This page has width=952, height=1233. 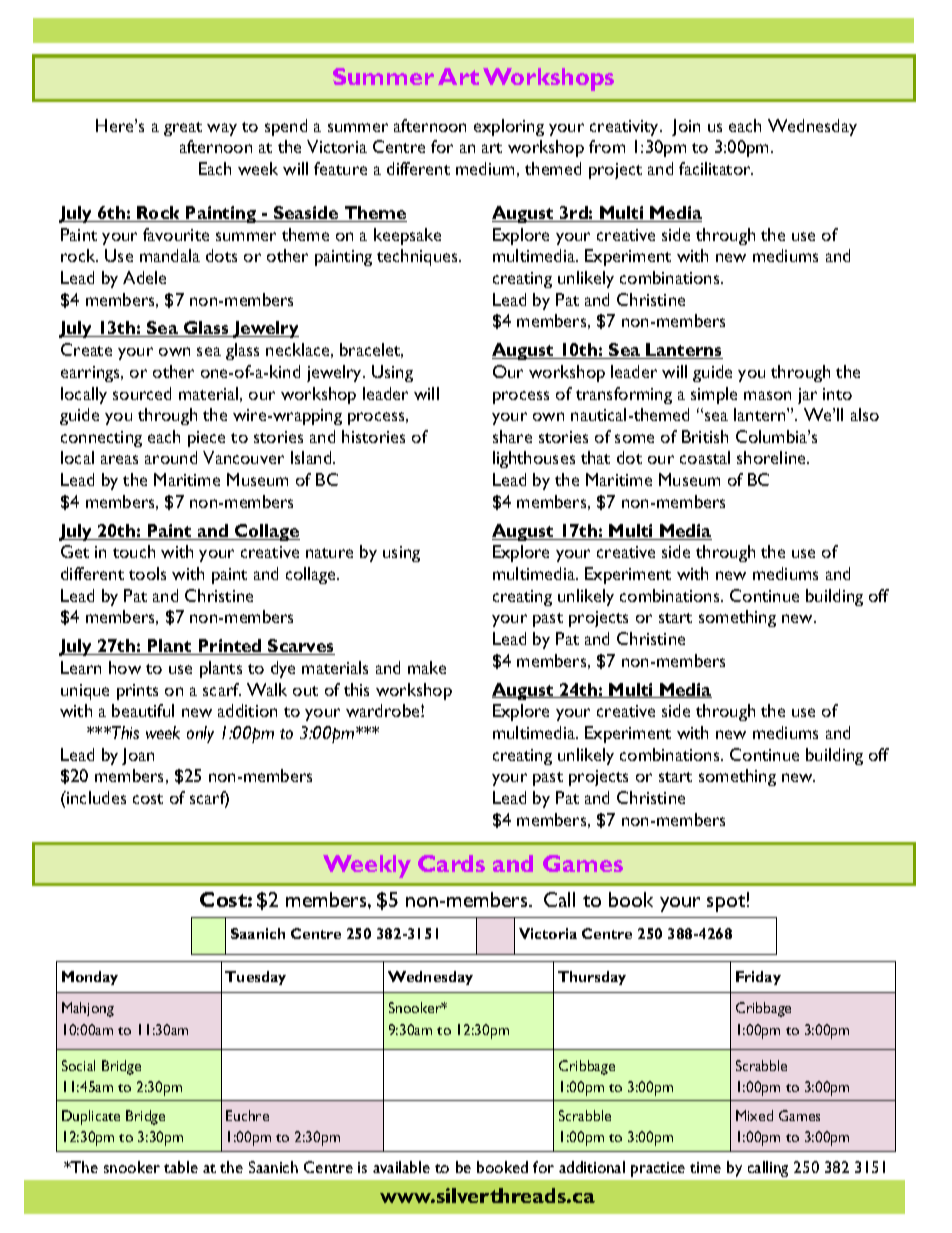 I want to click on sourced, so click(x=142, y=393).
